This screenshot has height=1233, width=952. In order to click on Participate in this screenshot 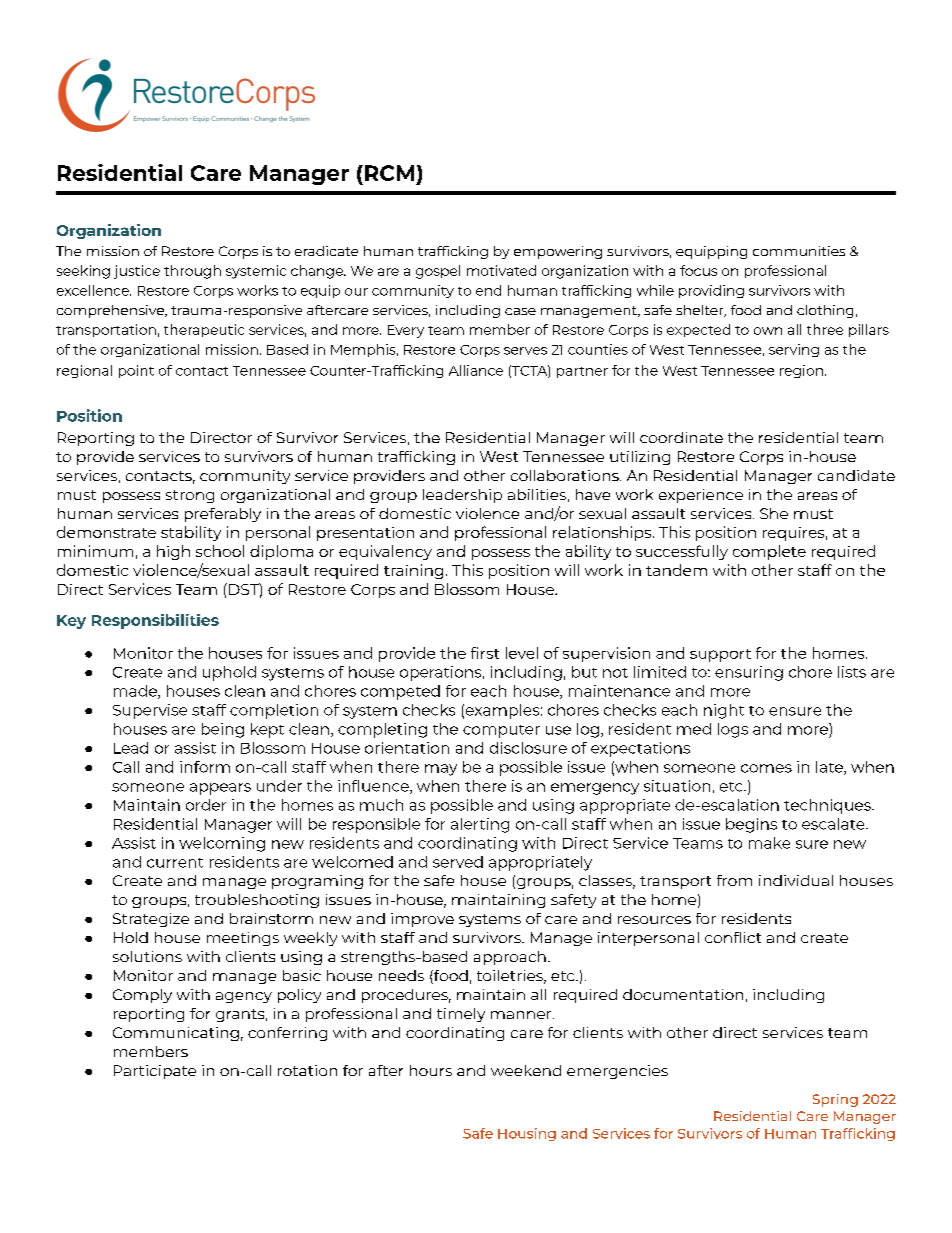, I will do `click(155, 1072)`.
